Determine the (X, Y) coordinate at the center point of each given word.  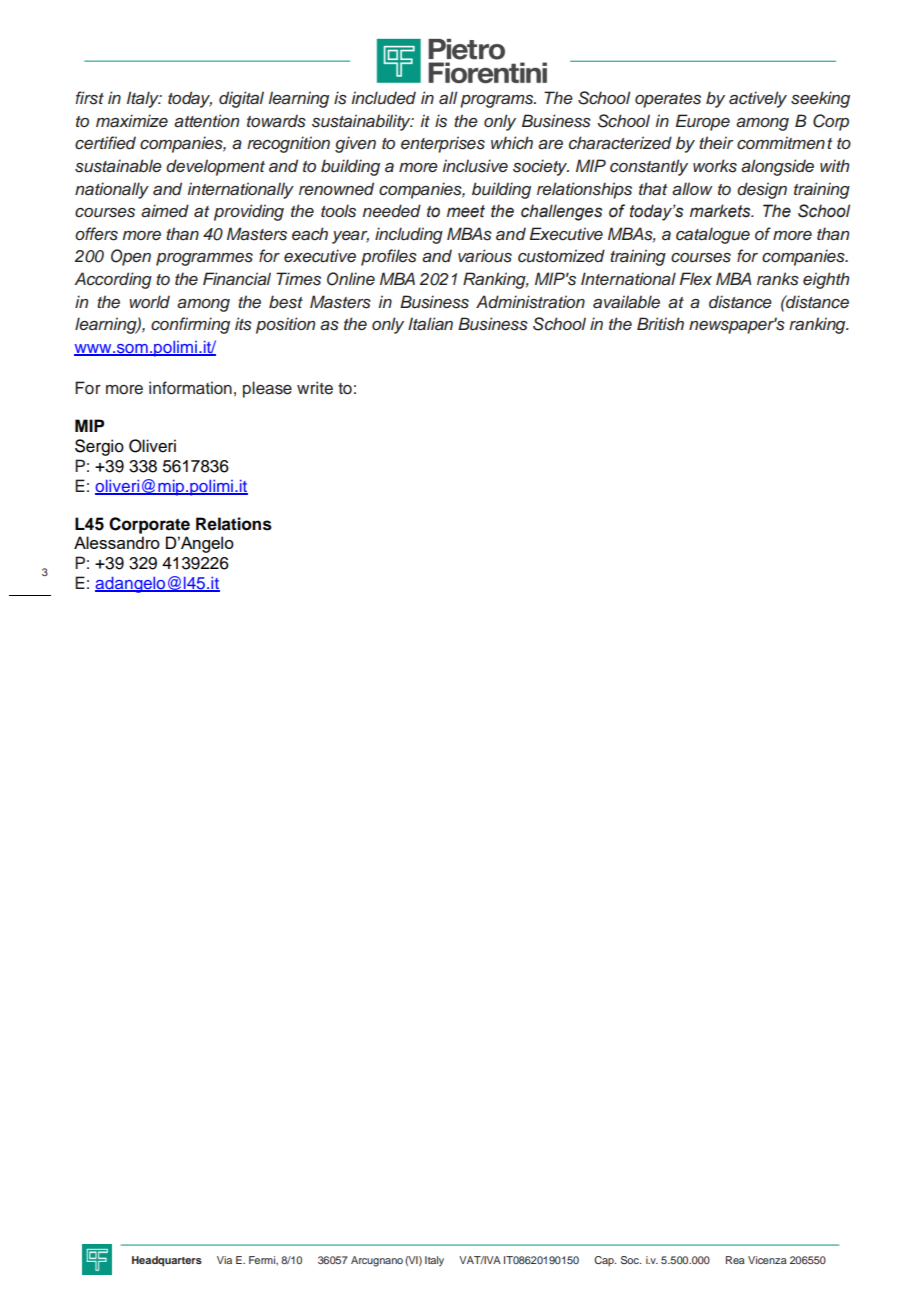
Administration (530, 302)
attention (206, 121)
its (243, 324)
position (285, 325)
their (716, 142)
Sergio (99, 447)
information (190, 388)
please (267, 389)
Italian (430, 324)
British (660, 324)
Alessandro (117, 542)
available (626, 302)
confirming (190, 325)
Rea (735, 1260)
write (315, 388)
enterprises (443, 144)
